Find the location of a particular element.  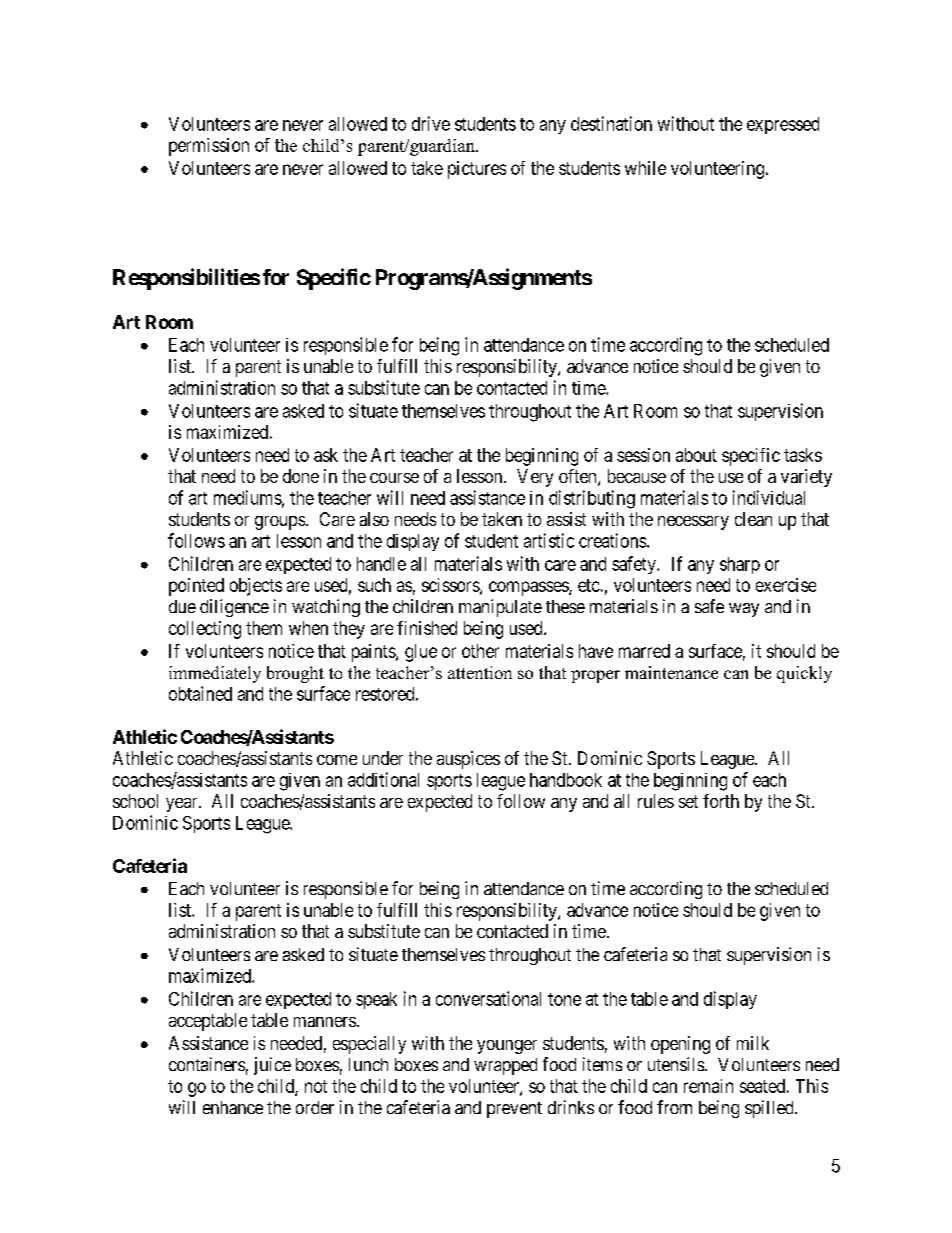

manipulate is located at coordinates (500, 608).
